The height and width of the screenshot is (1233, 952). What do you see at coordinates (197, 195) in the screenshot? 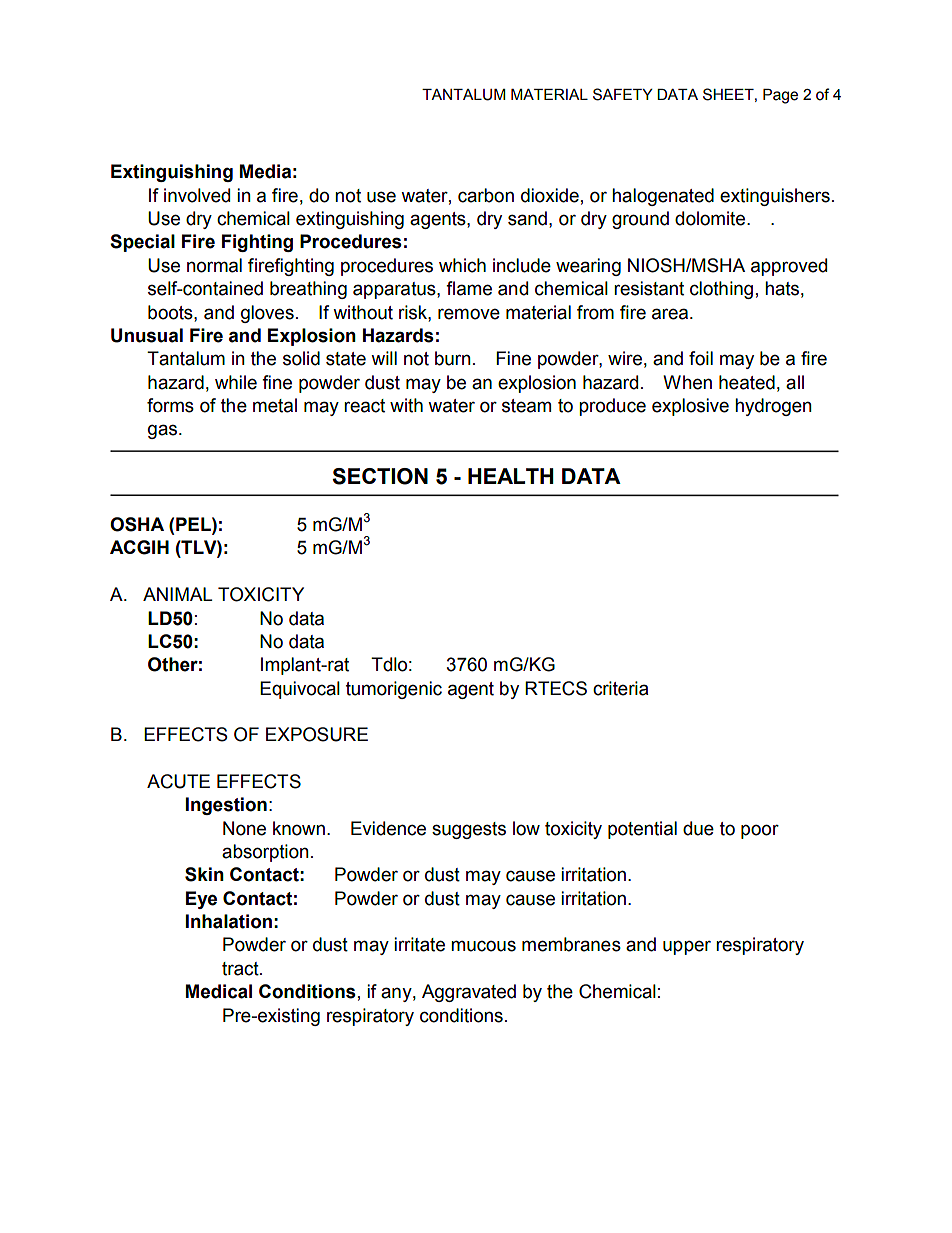
I see `involved` at bounding box center [197, 195].
